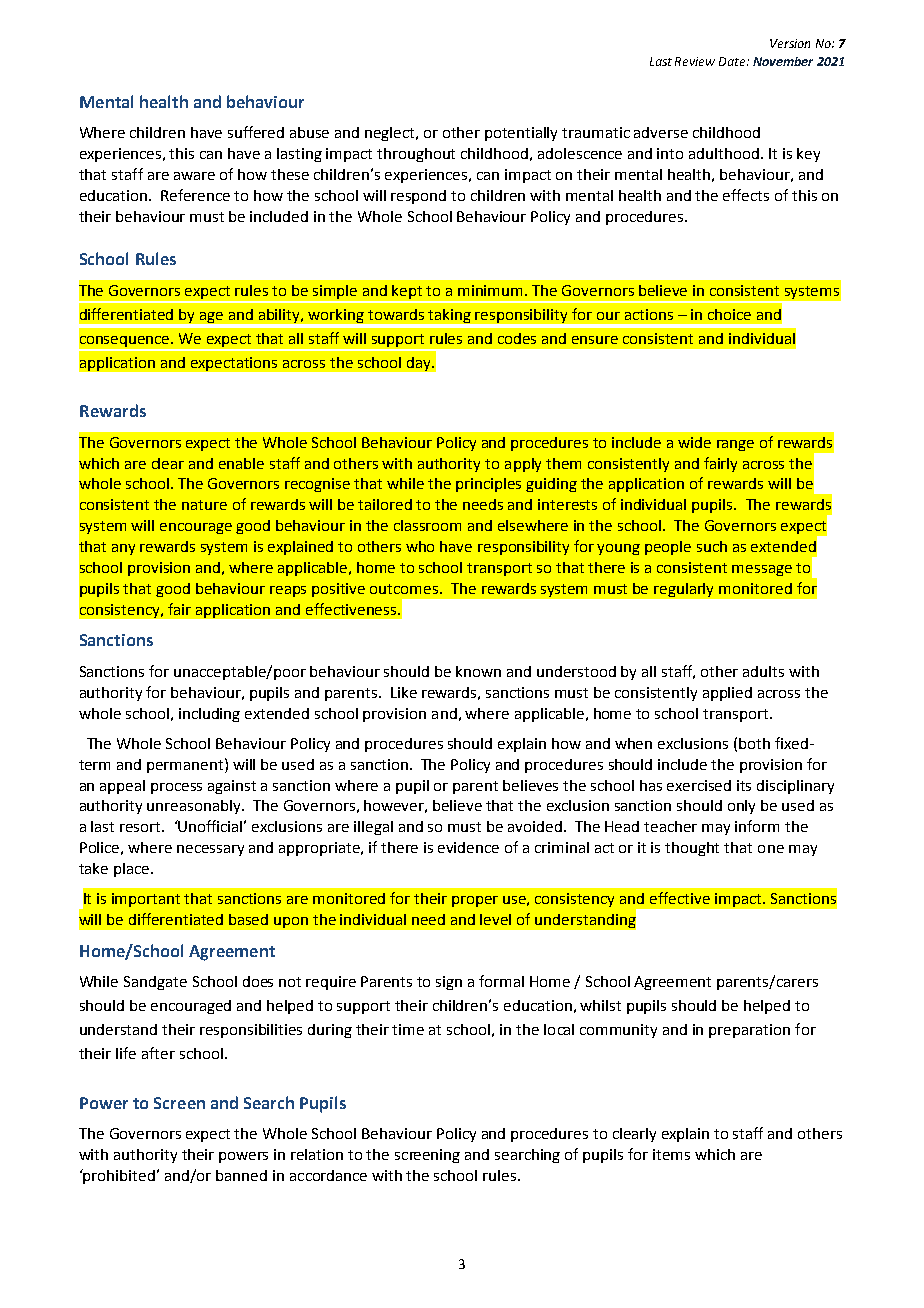  What do you see at coordinates (405, 589) in the page?
I see `outcomes` at bounding box center [405, 589].
